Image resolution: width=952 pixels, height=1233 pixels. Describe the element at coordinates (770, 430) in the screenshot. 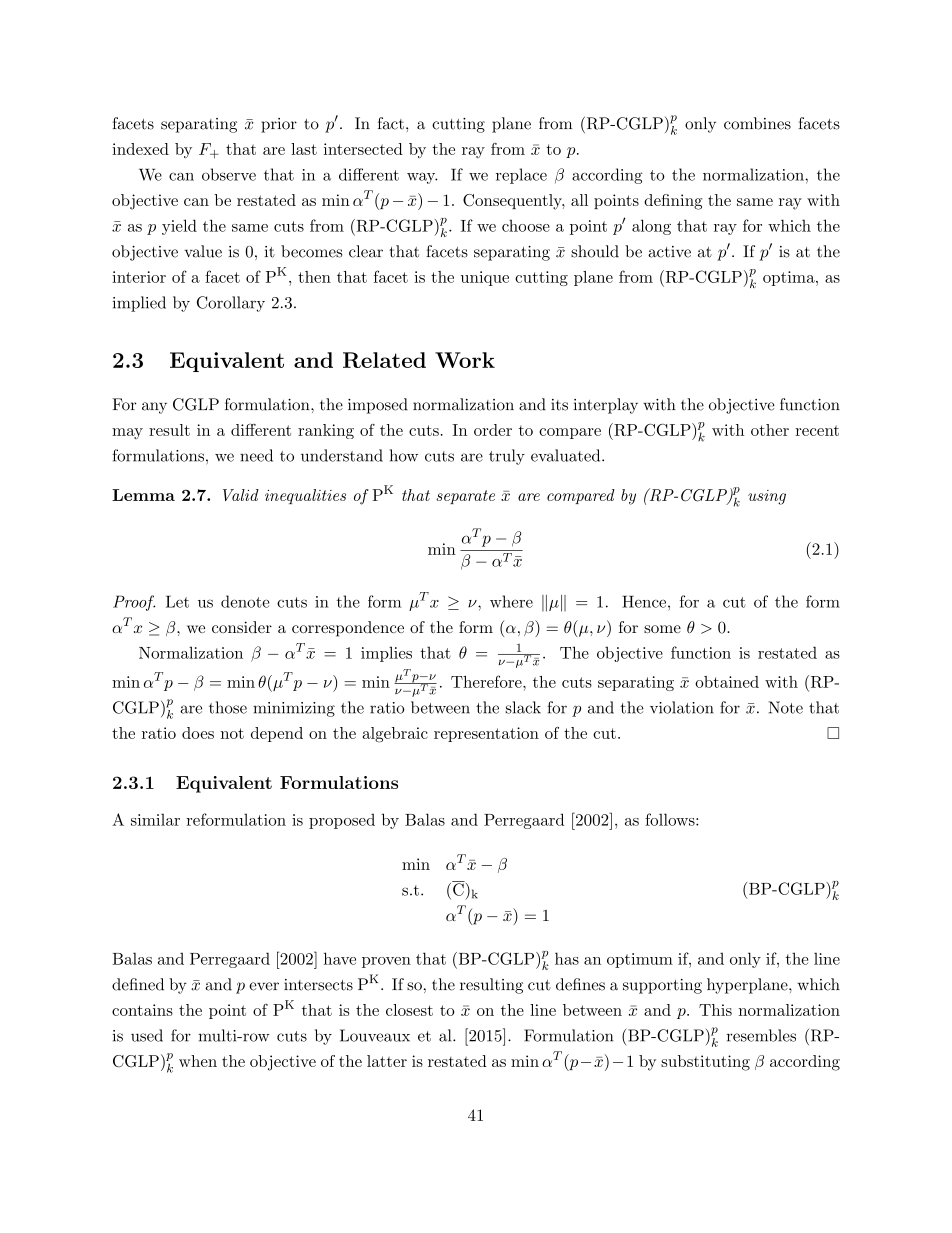

I see `other` at that location.
